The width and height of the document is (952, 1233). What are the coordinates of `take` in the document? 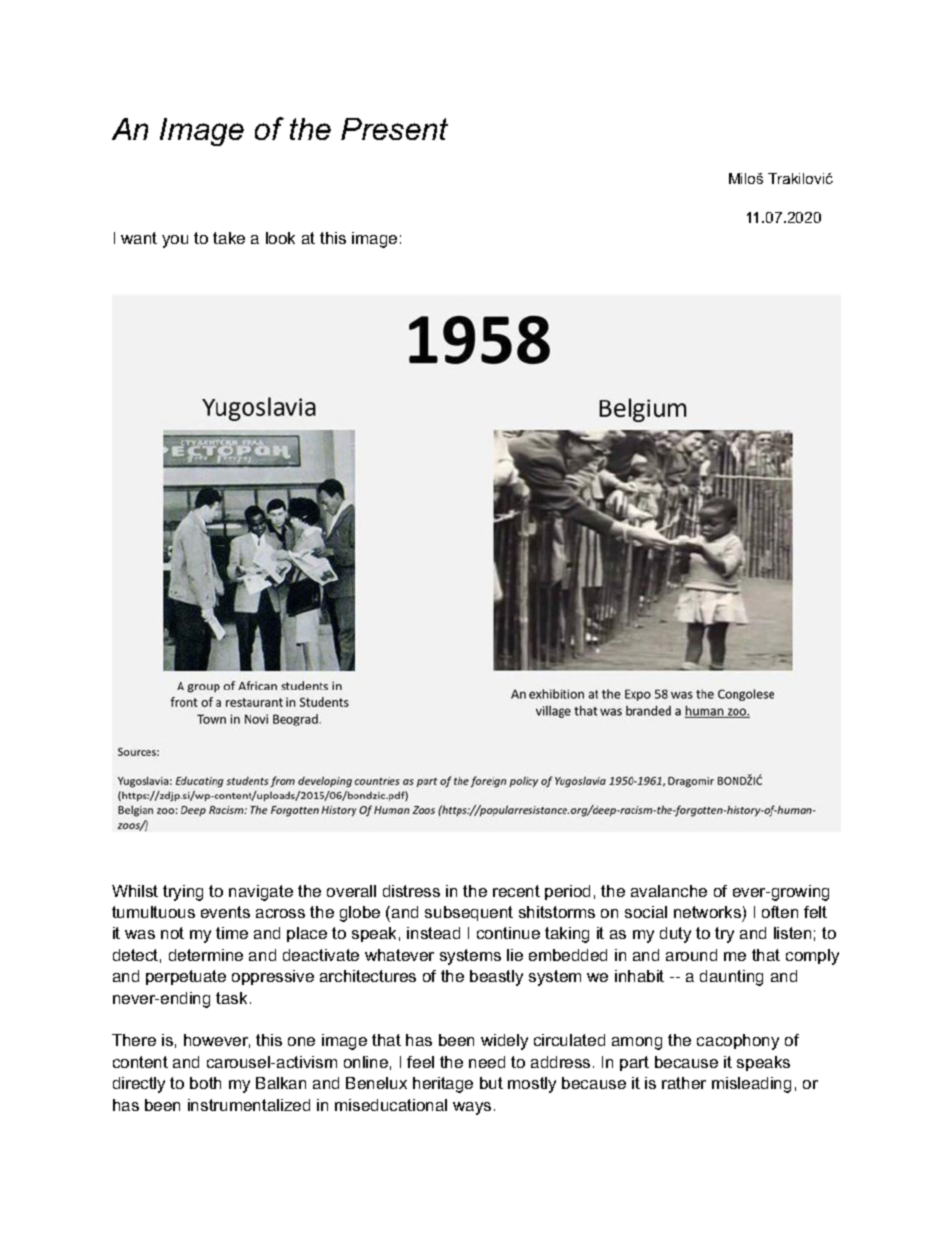 It's located at (229, 238).
